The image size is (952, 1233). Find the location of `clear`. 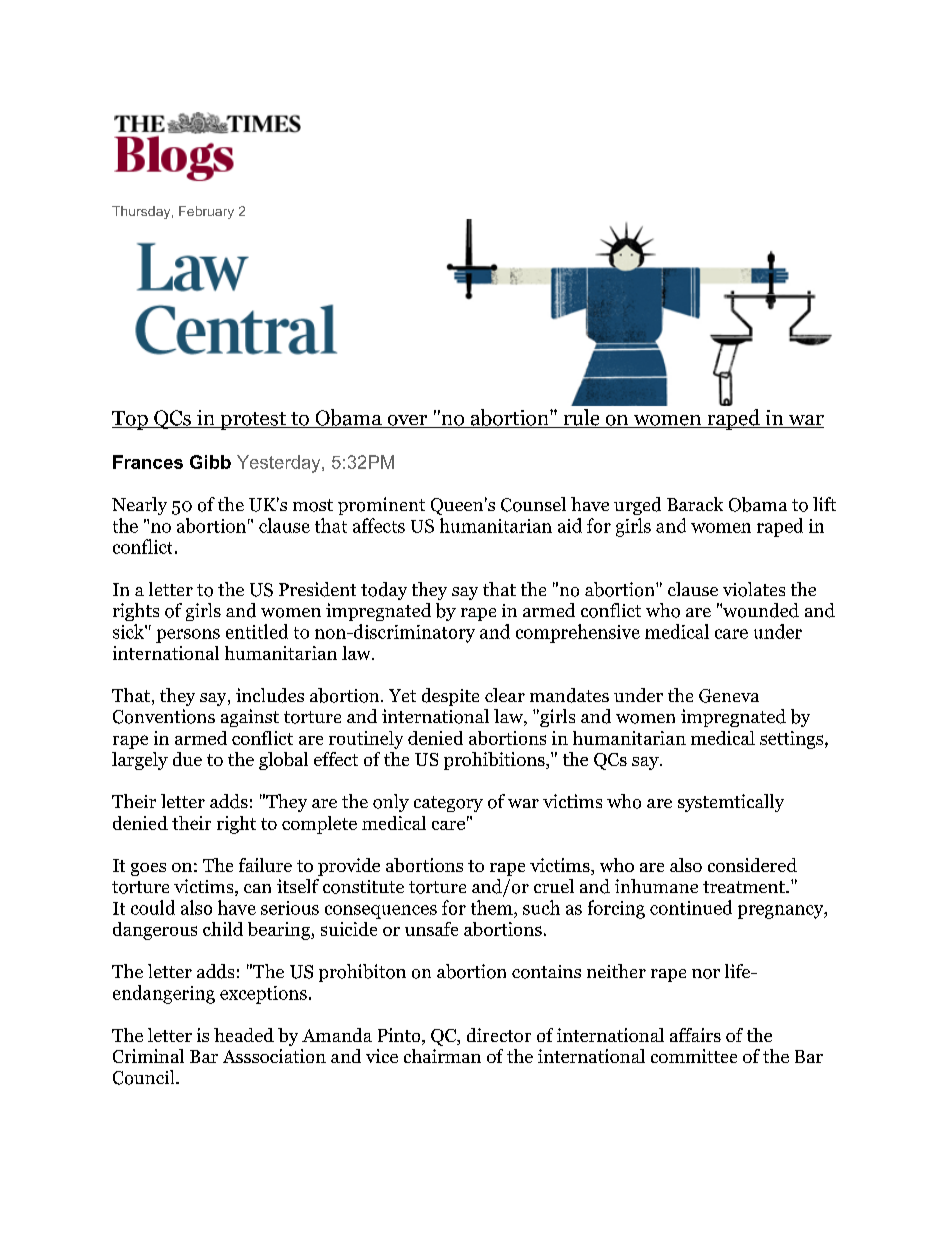

clear is located at coordinates (505, 695).
